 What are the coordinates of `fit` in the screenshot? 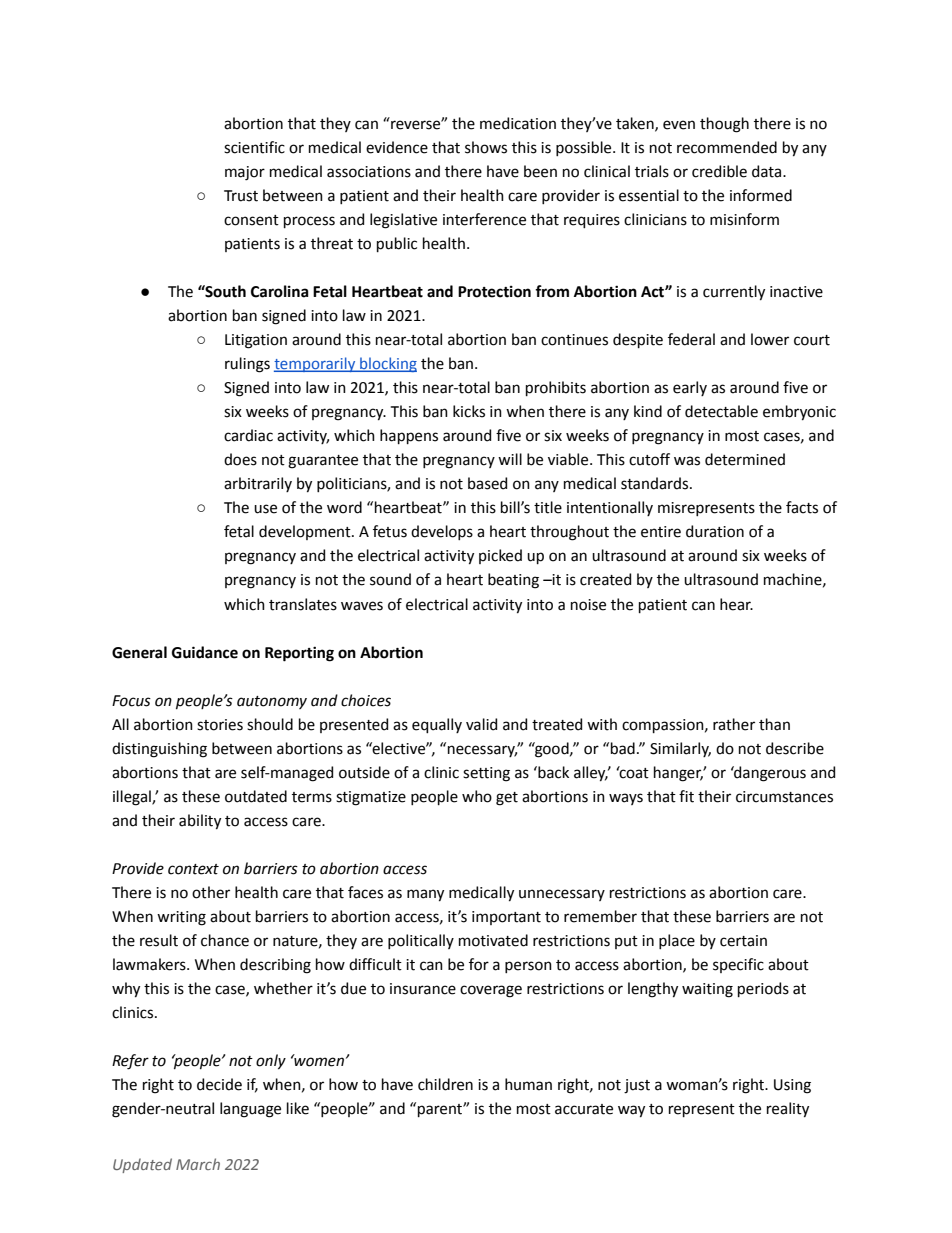 It's located at (686, 796).
